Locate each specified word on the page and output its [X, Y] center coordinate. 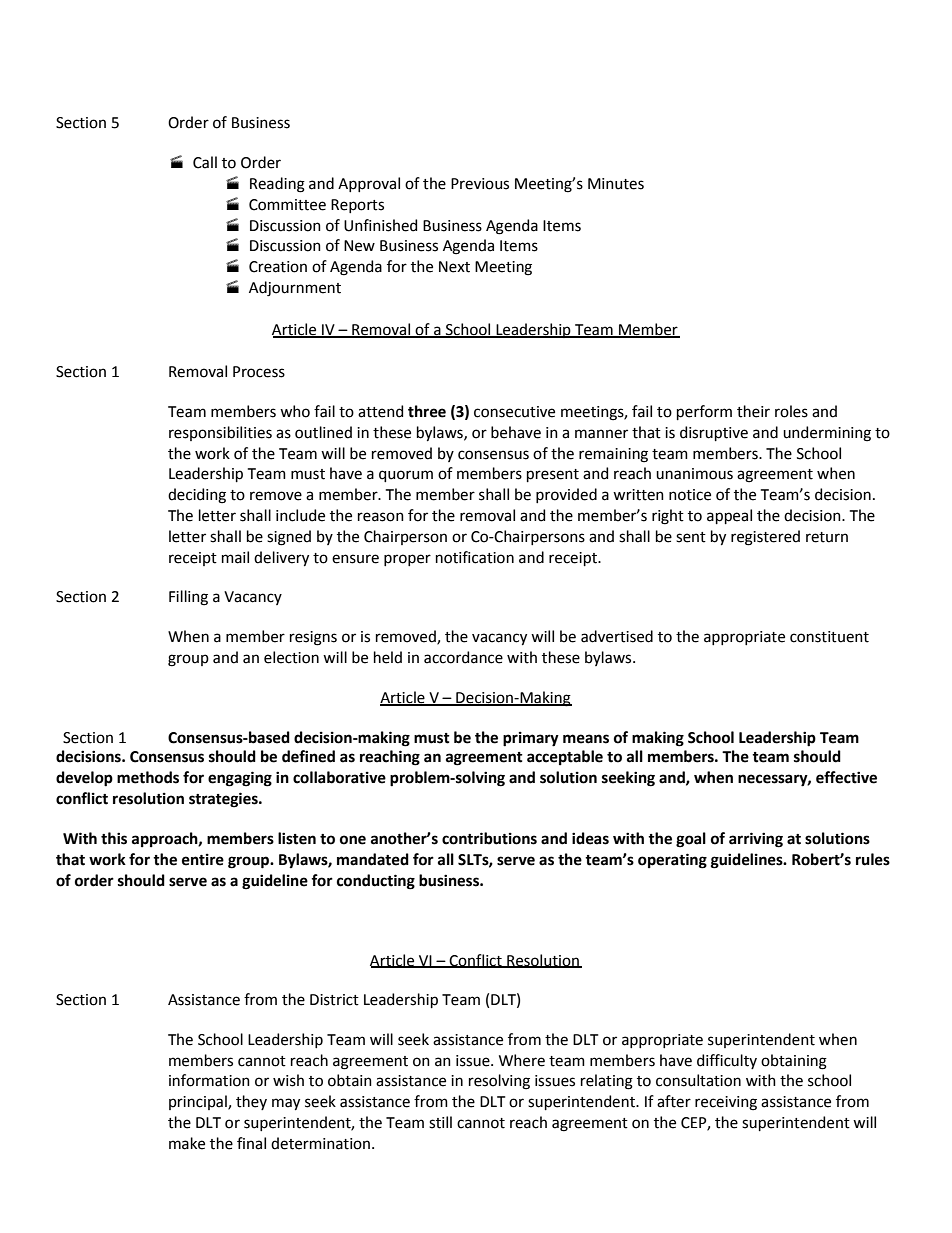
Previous [480, 184]
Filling [188, 598]
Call [205, 162]
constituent [829, 637]
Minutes [616, 184]
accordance [463, 657]
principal [199, 1102]
